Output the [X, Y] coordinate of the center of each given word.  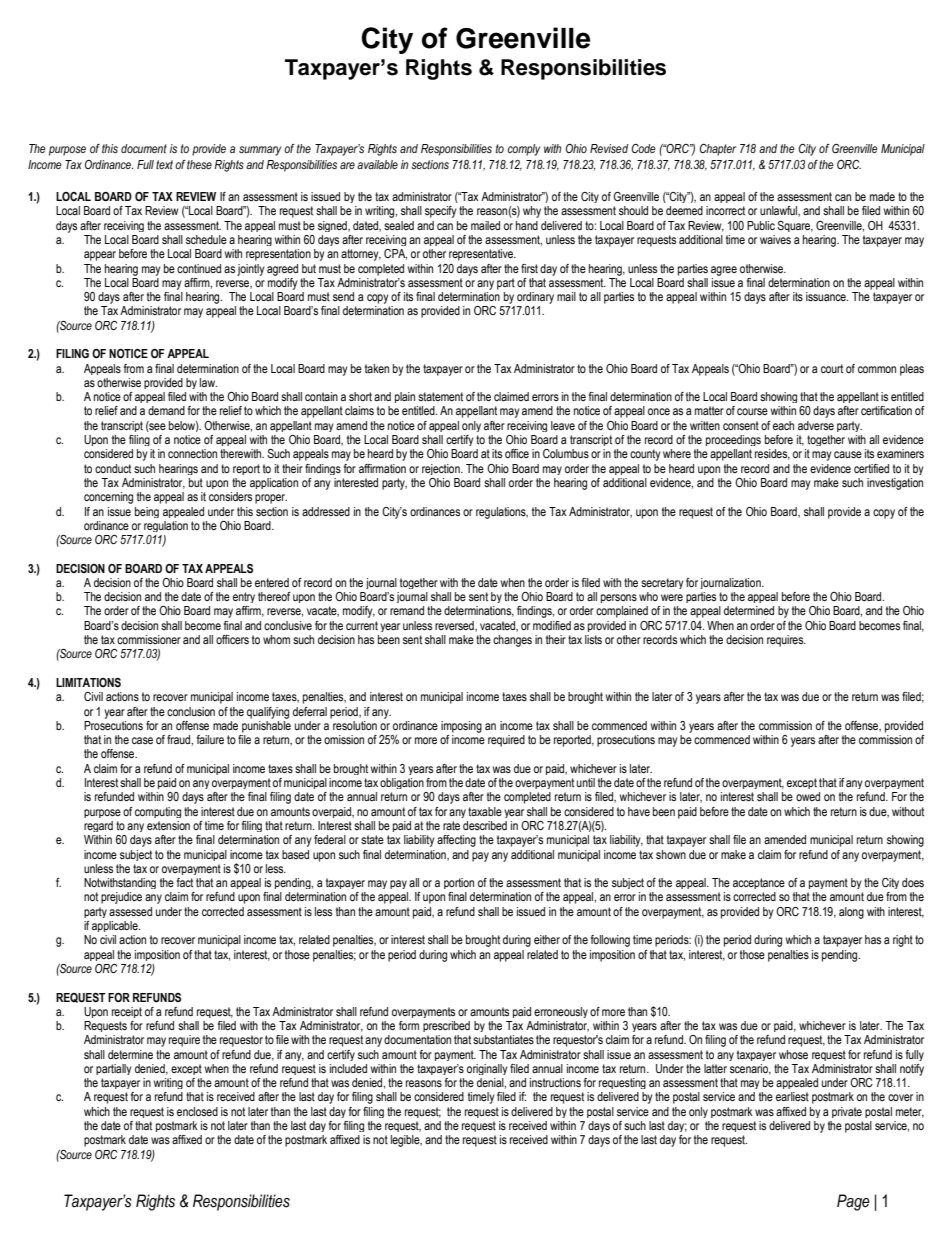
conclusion [191, 712]
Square [795, 226]
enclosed [197, 1111]
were [672, 597]
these [199, 165]
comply [523, 150]
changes [512, 641]
